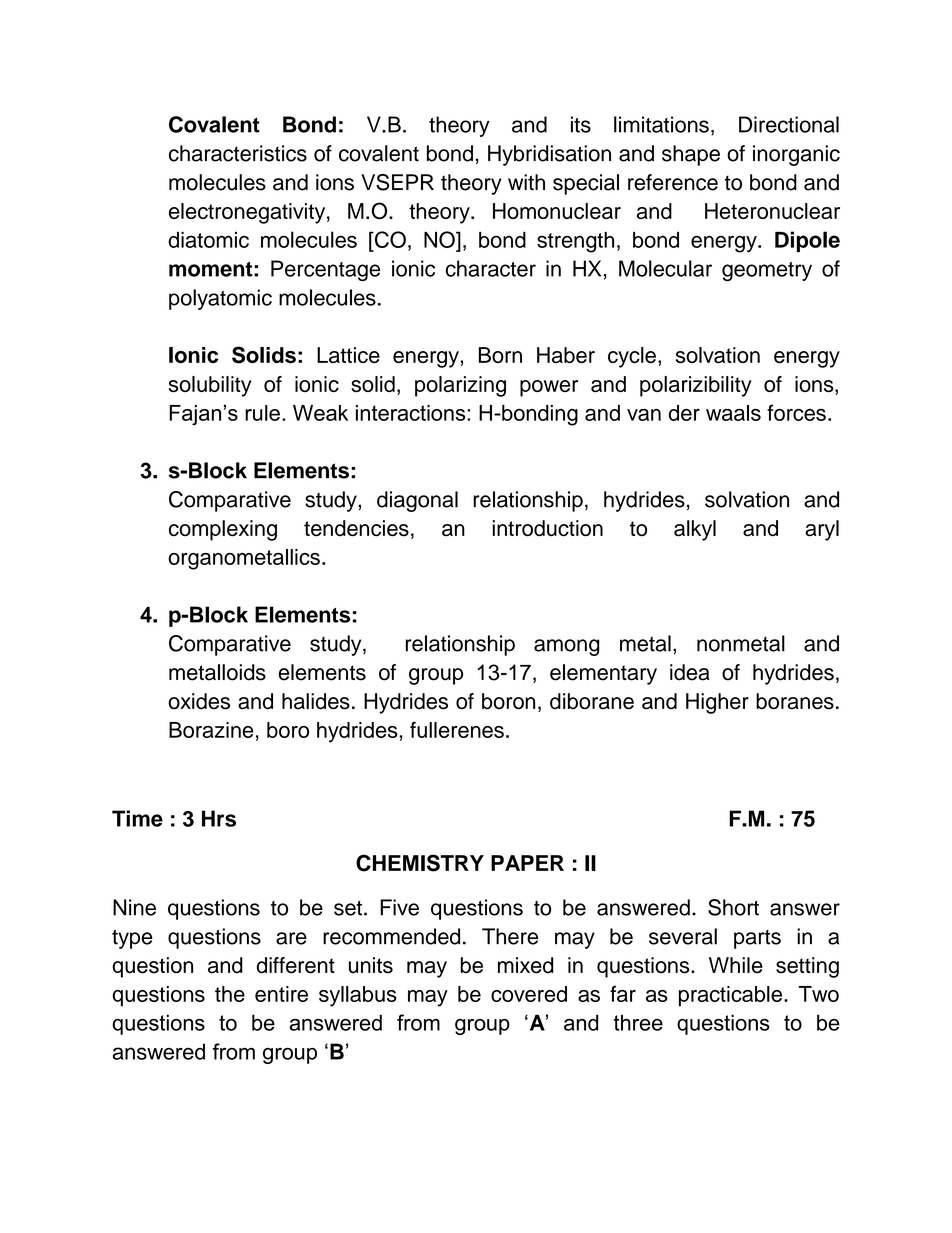 The height and width of the screenshot is (1233, 952). What do you see at coordinates (262, 413) in the screenshot?
I see `rule` at bounding box center [262, 413].
